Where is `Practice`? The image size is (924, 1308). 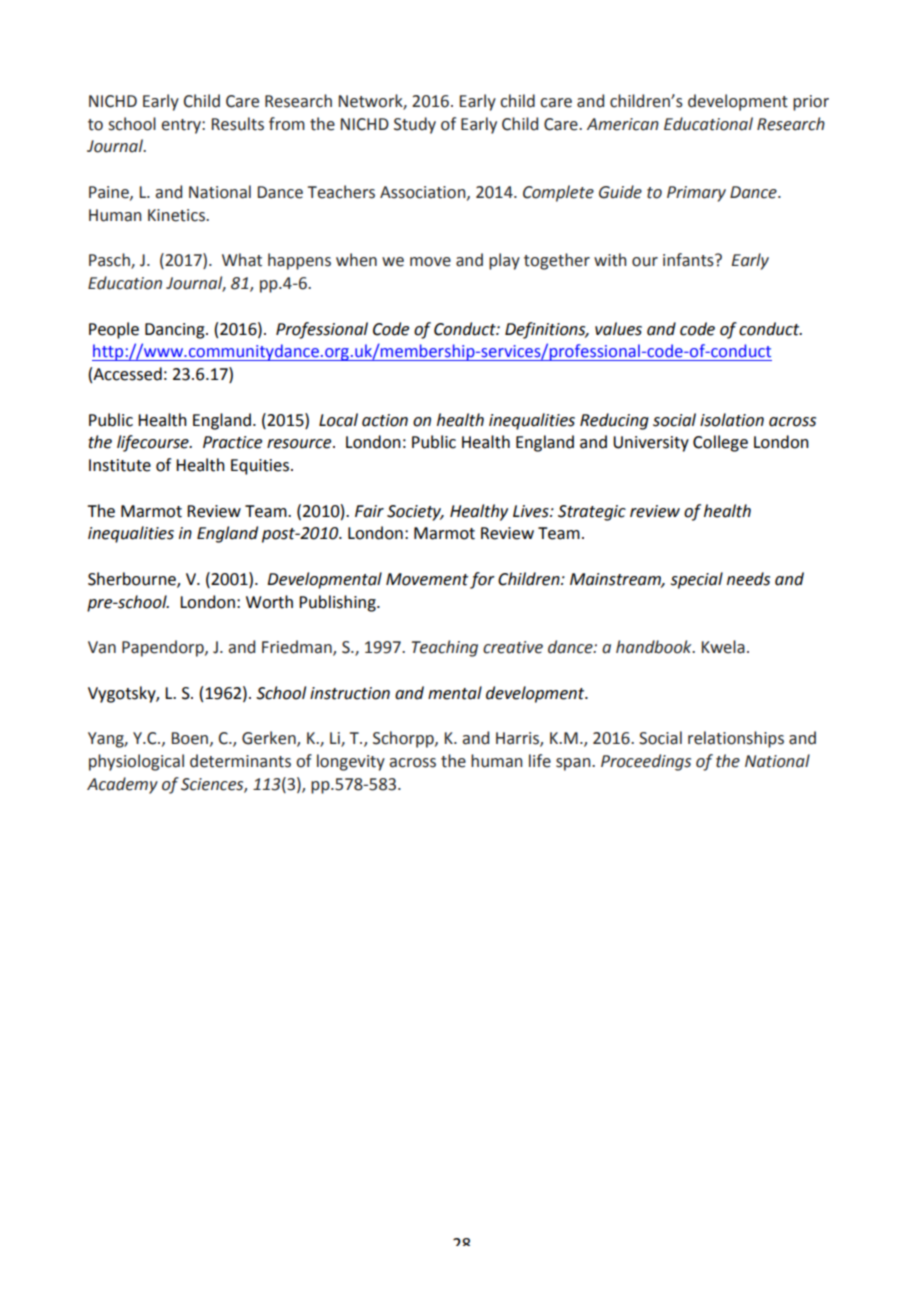 Practice is located at coordinates (232, 442).
